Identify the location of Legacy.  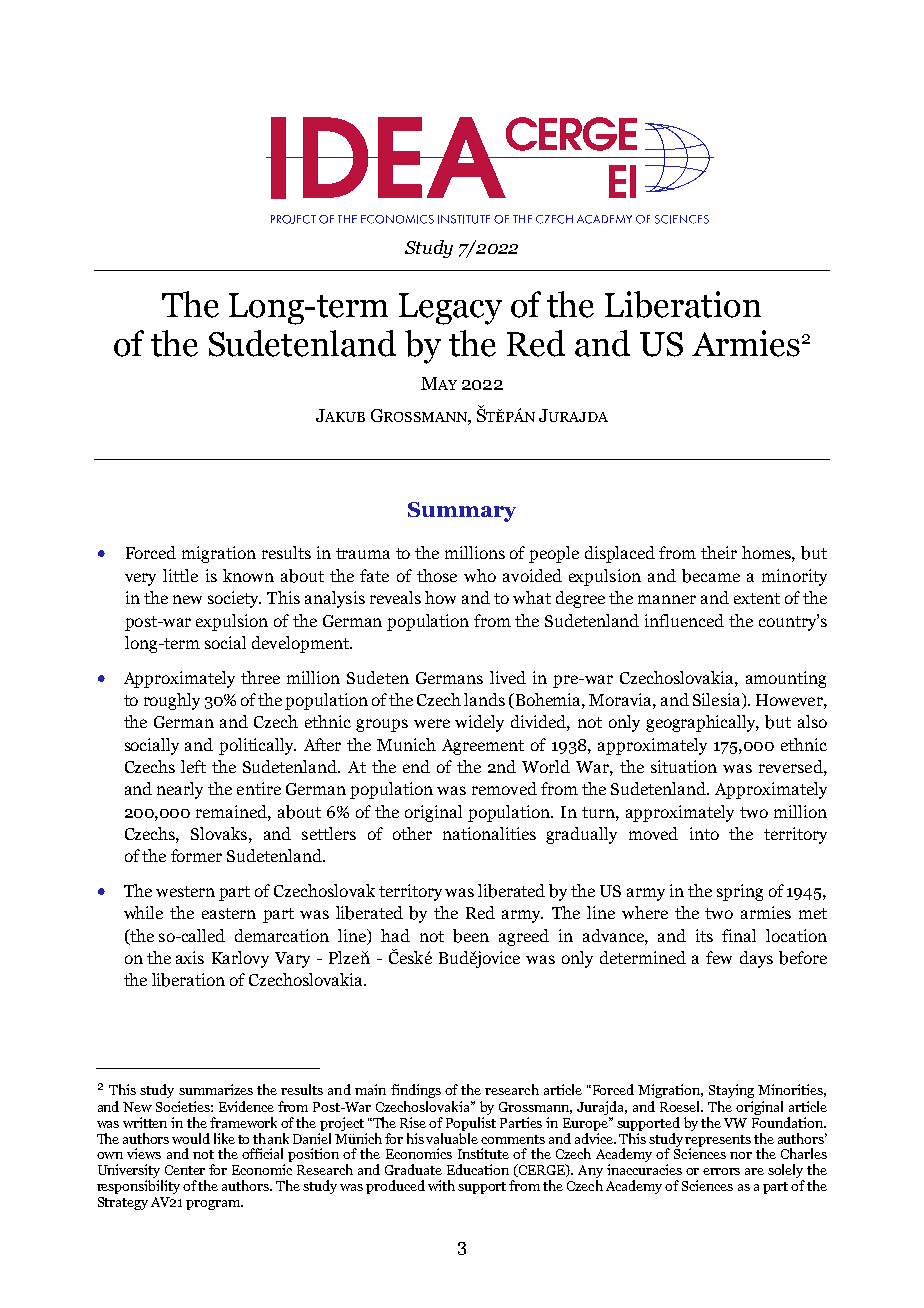
(450, 309).
